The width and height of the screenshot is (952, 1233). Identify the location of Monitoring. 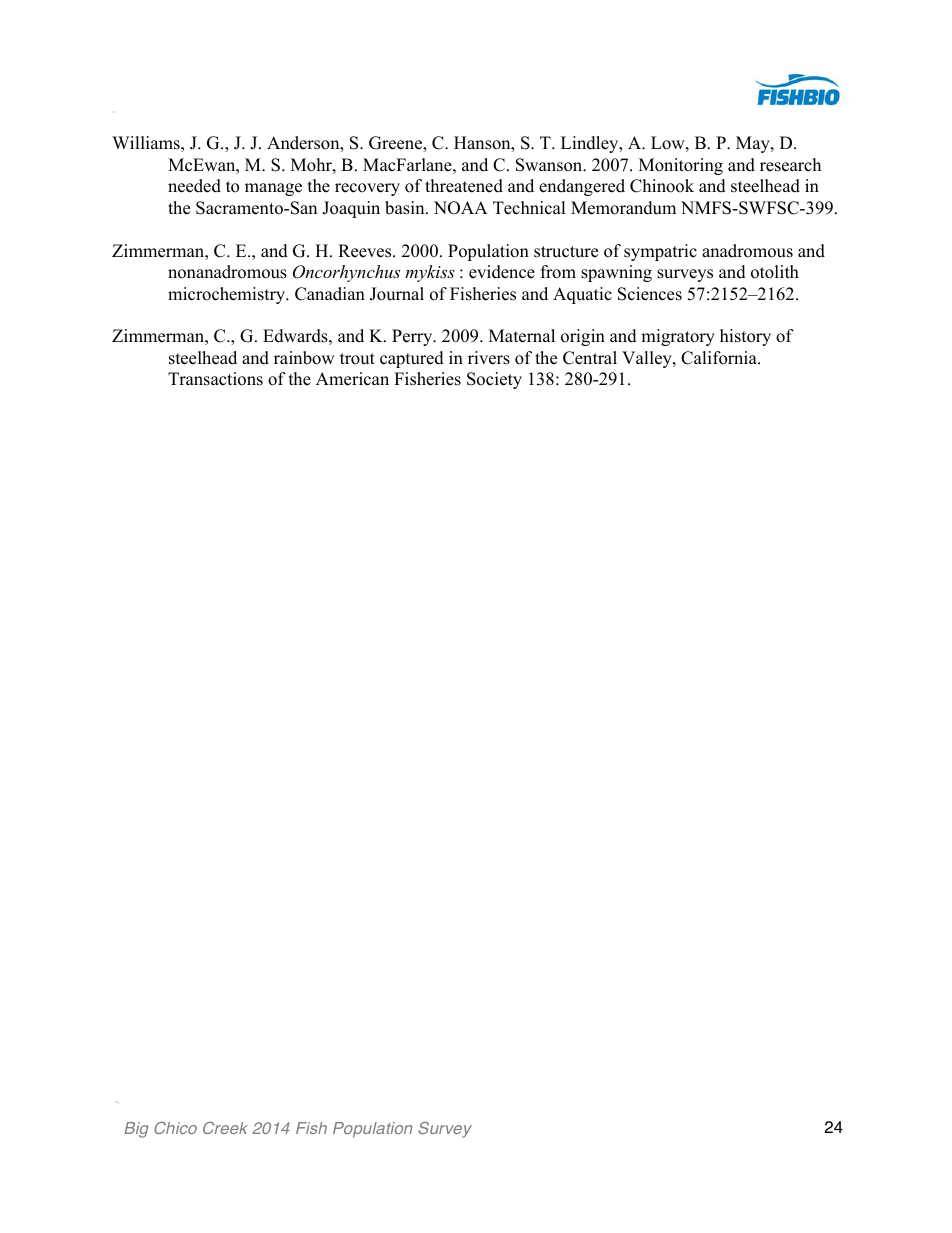
(681, 166).
